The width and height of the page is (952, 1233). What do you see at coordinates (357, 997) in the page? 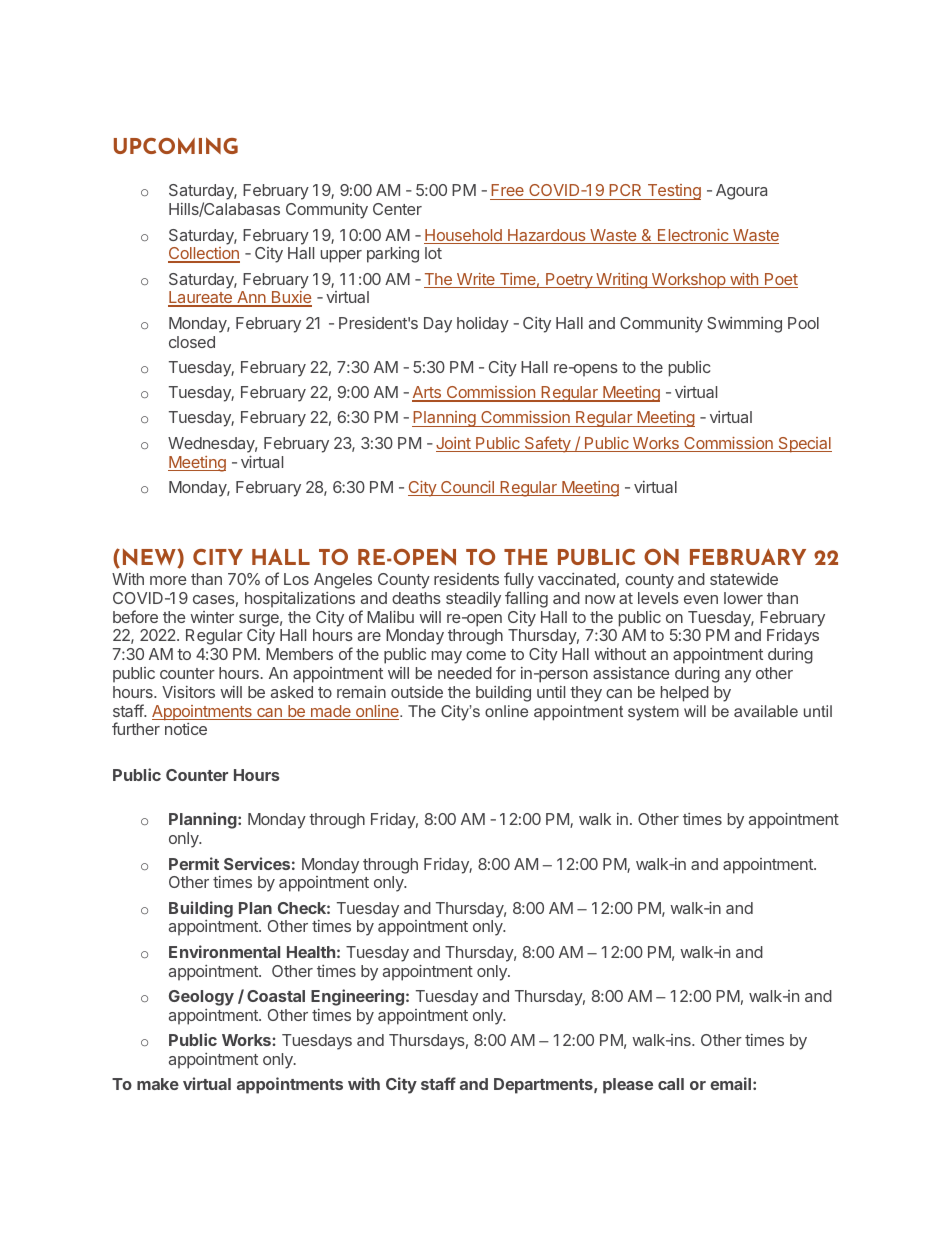
I see `Engineering` at bounding box center [357, 997].
